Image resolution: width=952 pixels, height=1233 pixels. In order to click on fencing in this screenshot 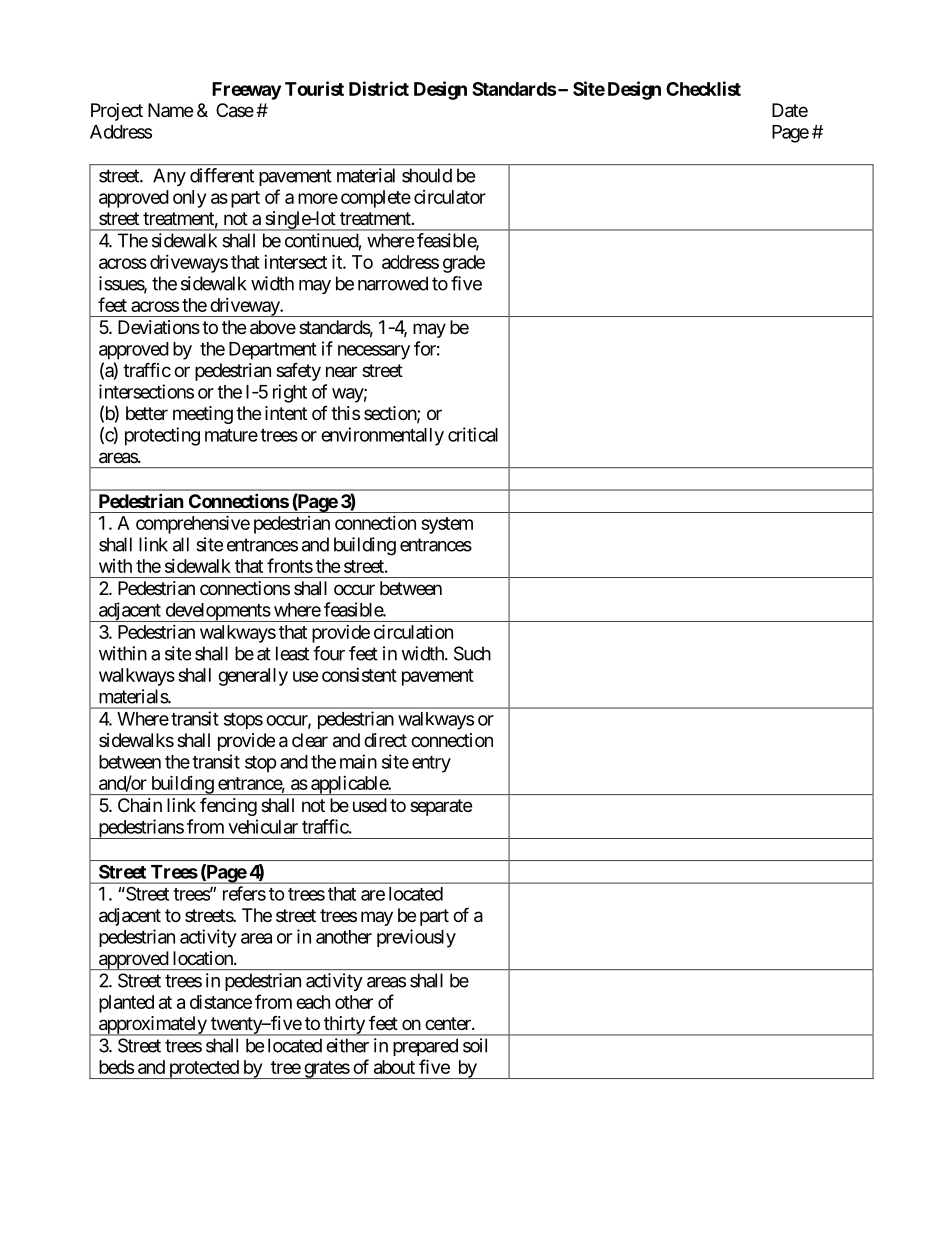, I will do `click(228, 806)`.
